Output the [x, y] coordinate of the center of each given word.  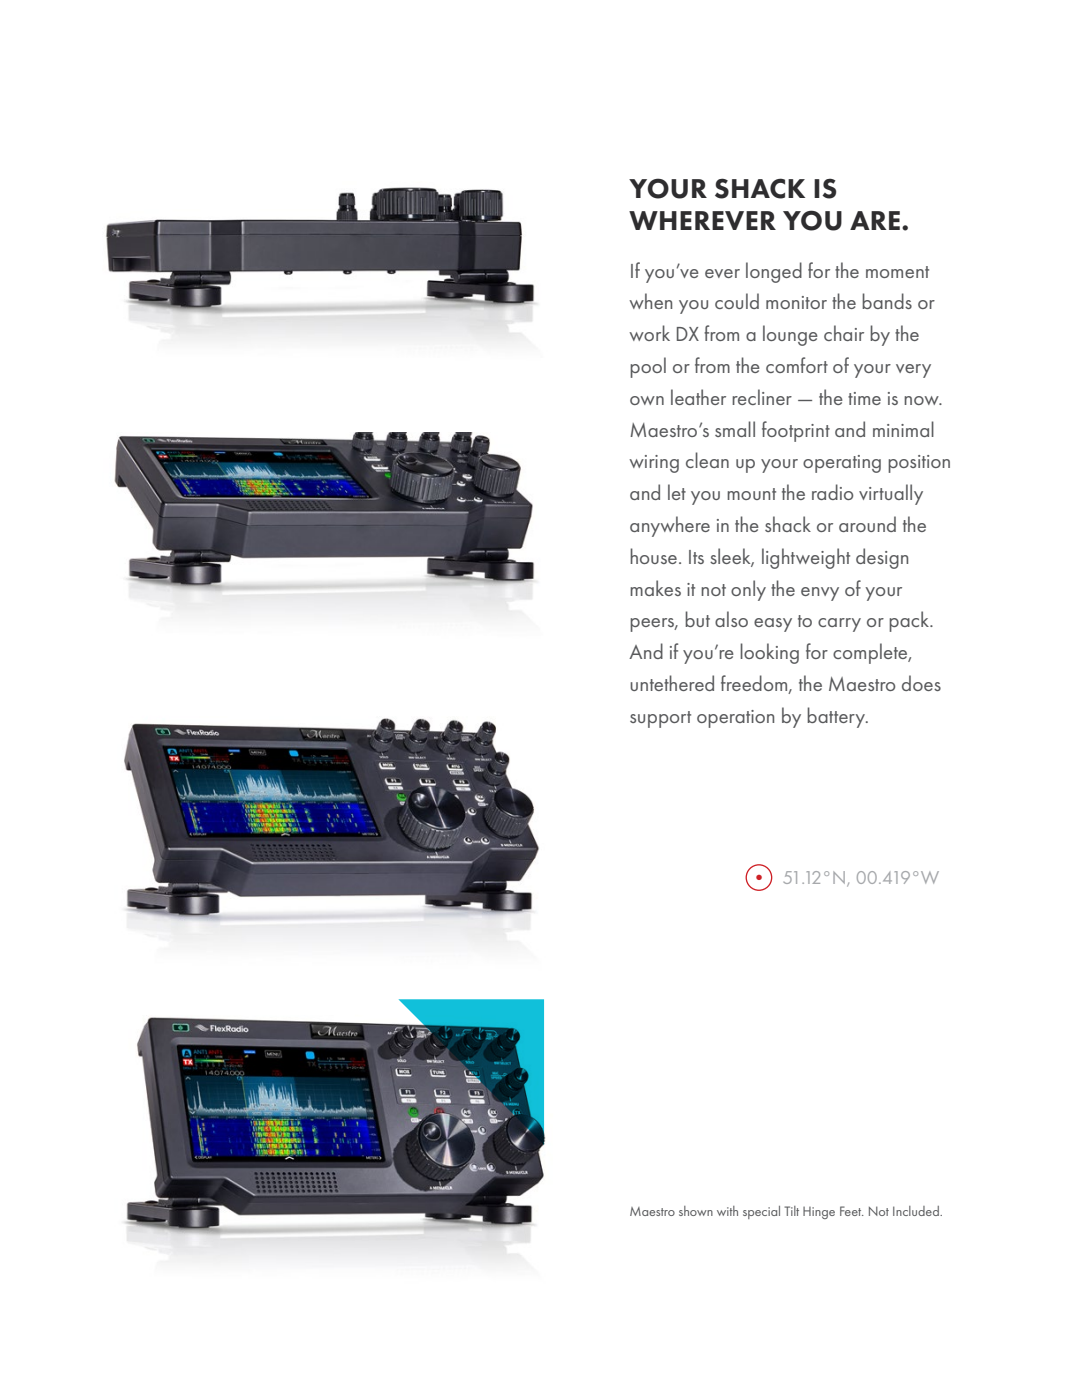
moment [897, 272]
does [921, 683]
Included [917, 1211]
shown [696, 1211]
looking [769, 653]
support [660, 719]
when [650, 301]
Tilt [791, 1211]
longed [774, 272]
